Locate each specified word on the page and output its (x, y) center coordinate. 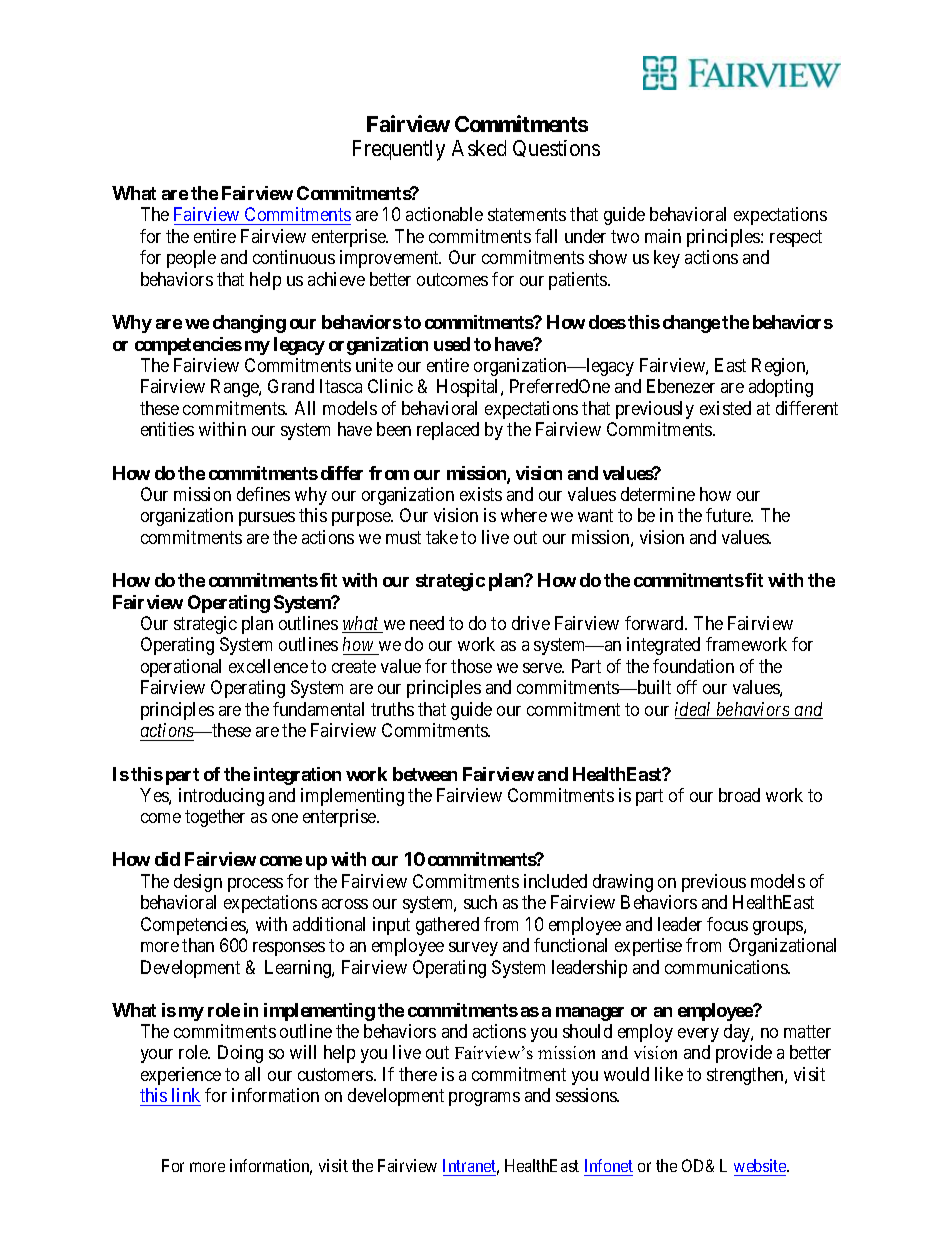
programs (484, 1099)
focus (727, 924)
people (191, 259)
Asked (479, 148)
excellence (268, 666)
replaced (448, 431)
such (480, 902)
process (255, 885)
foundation (693, 666)
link (186, 1095)
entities (167, 429)
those (471, 666)
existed (725, 408)
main (663, 236)
